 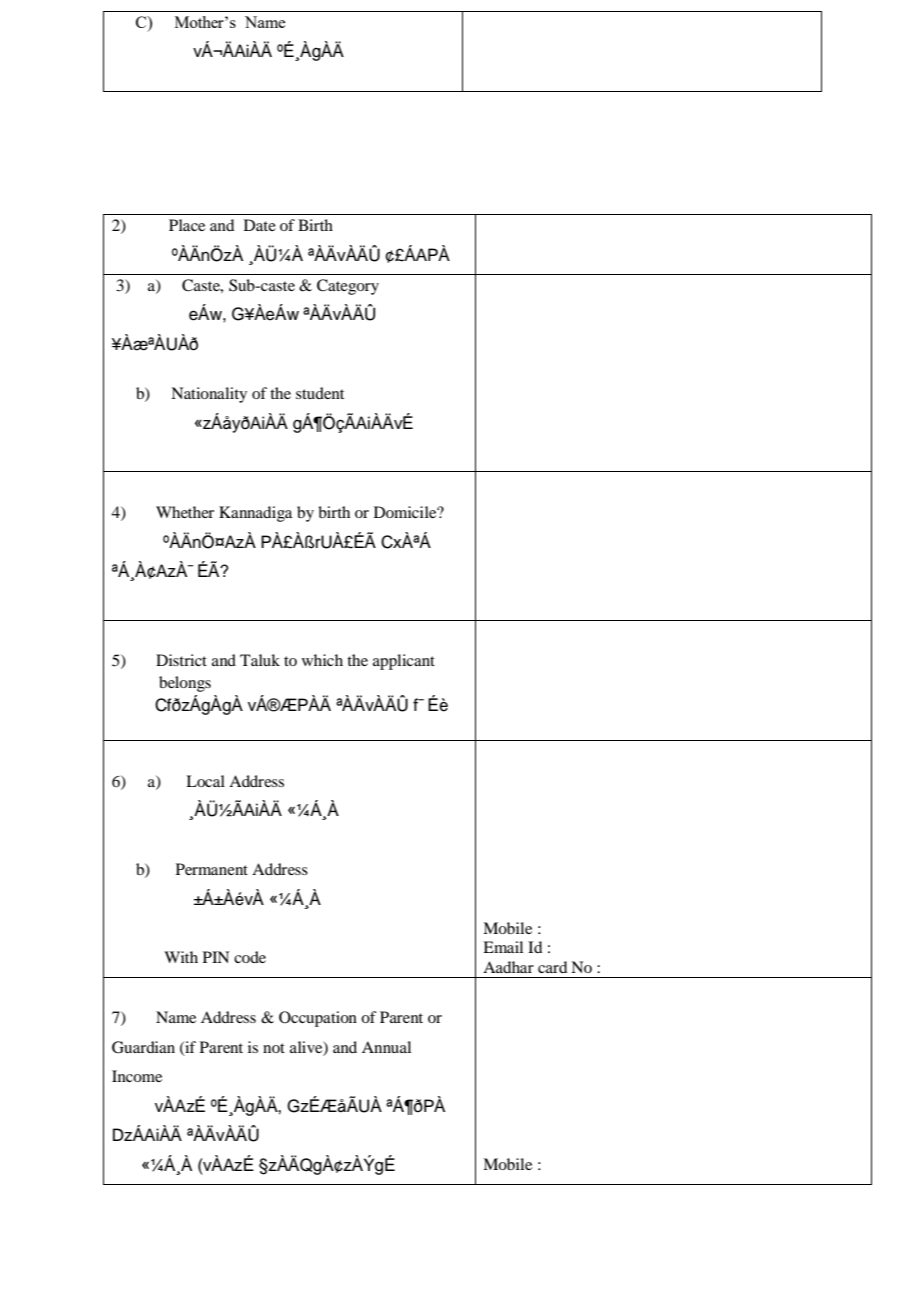 What do you see at coordinates (181, 660) in the screenshot?
I see `District` at bounding box center [181, 660].
